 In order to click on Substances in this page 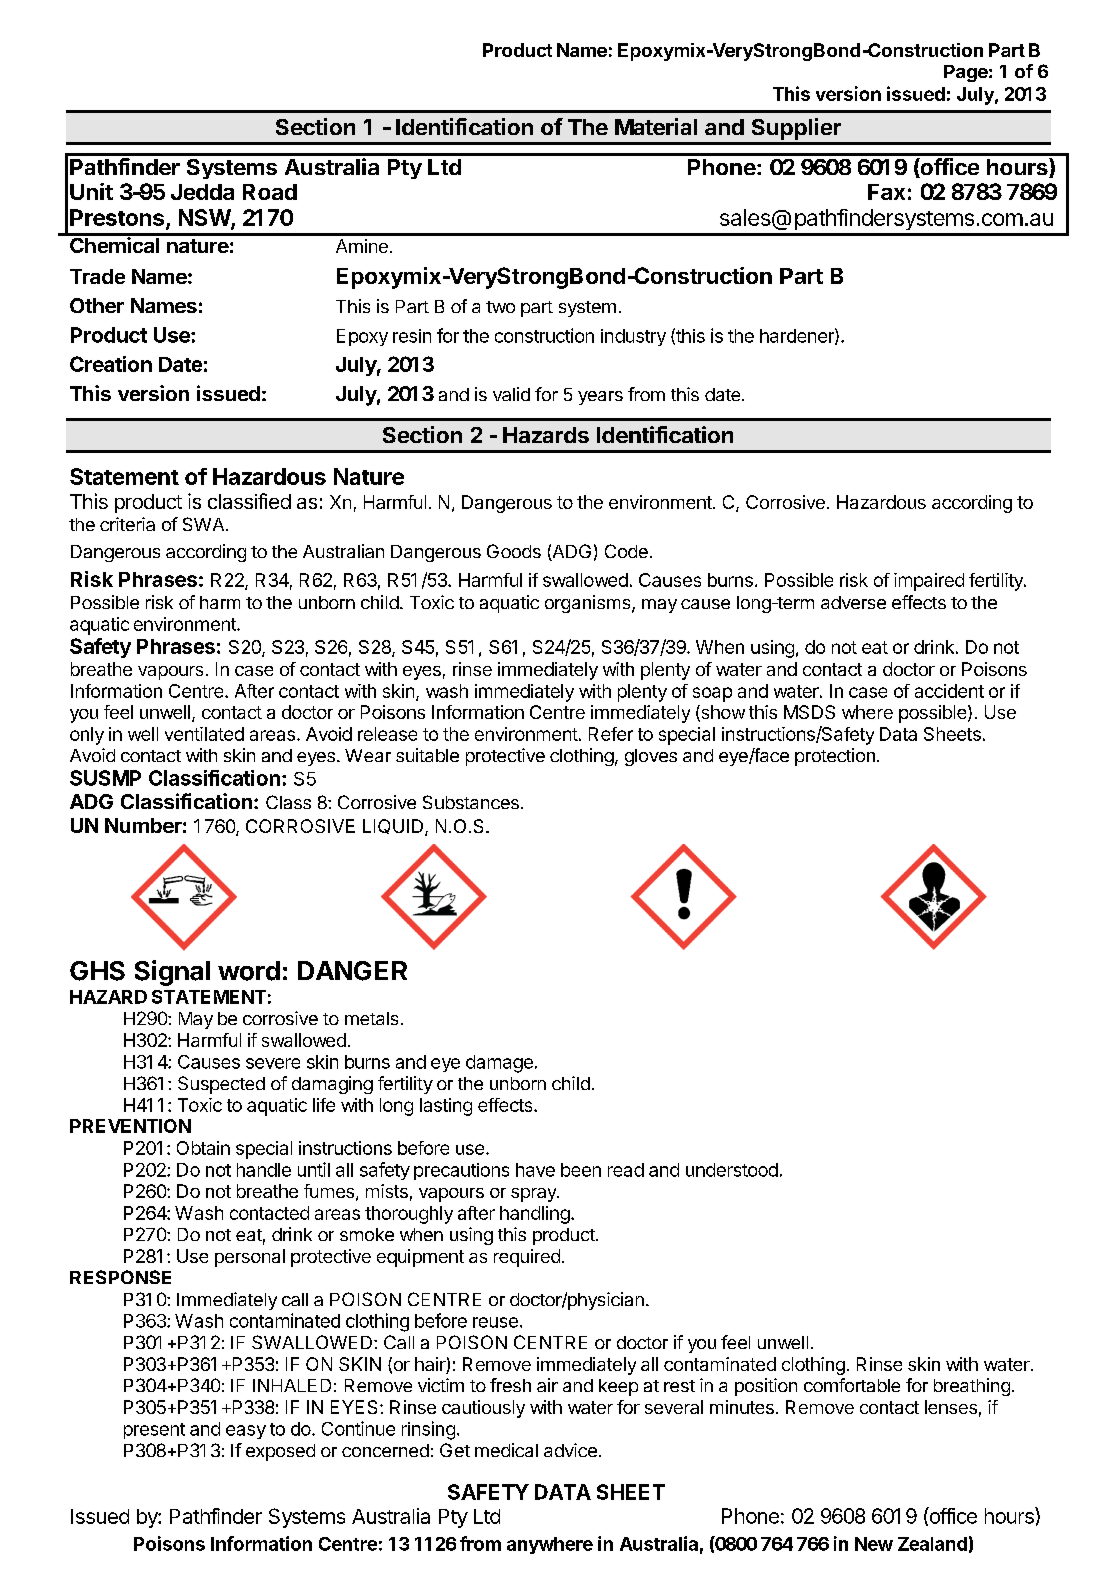, I will do `click(471, 802)`.
